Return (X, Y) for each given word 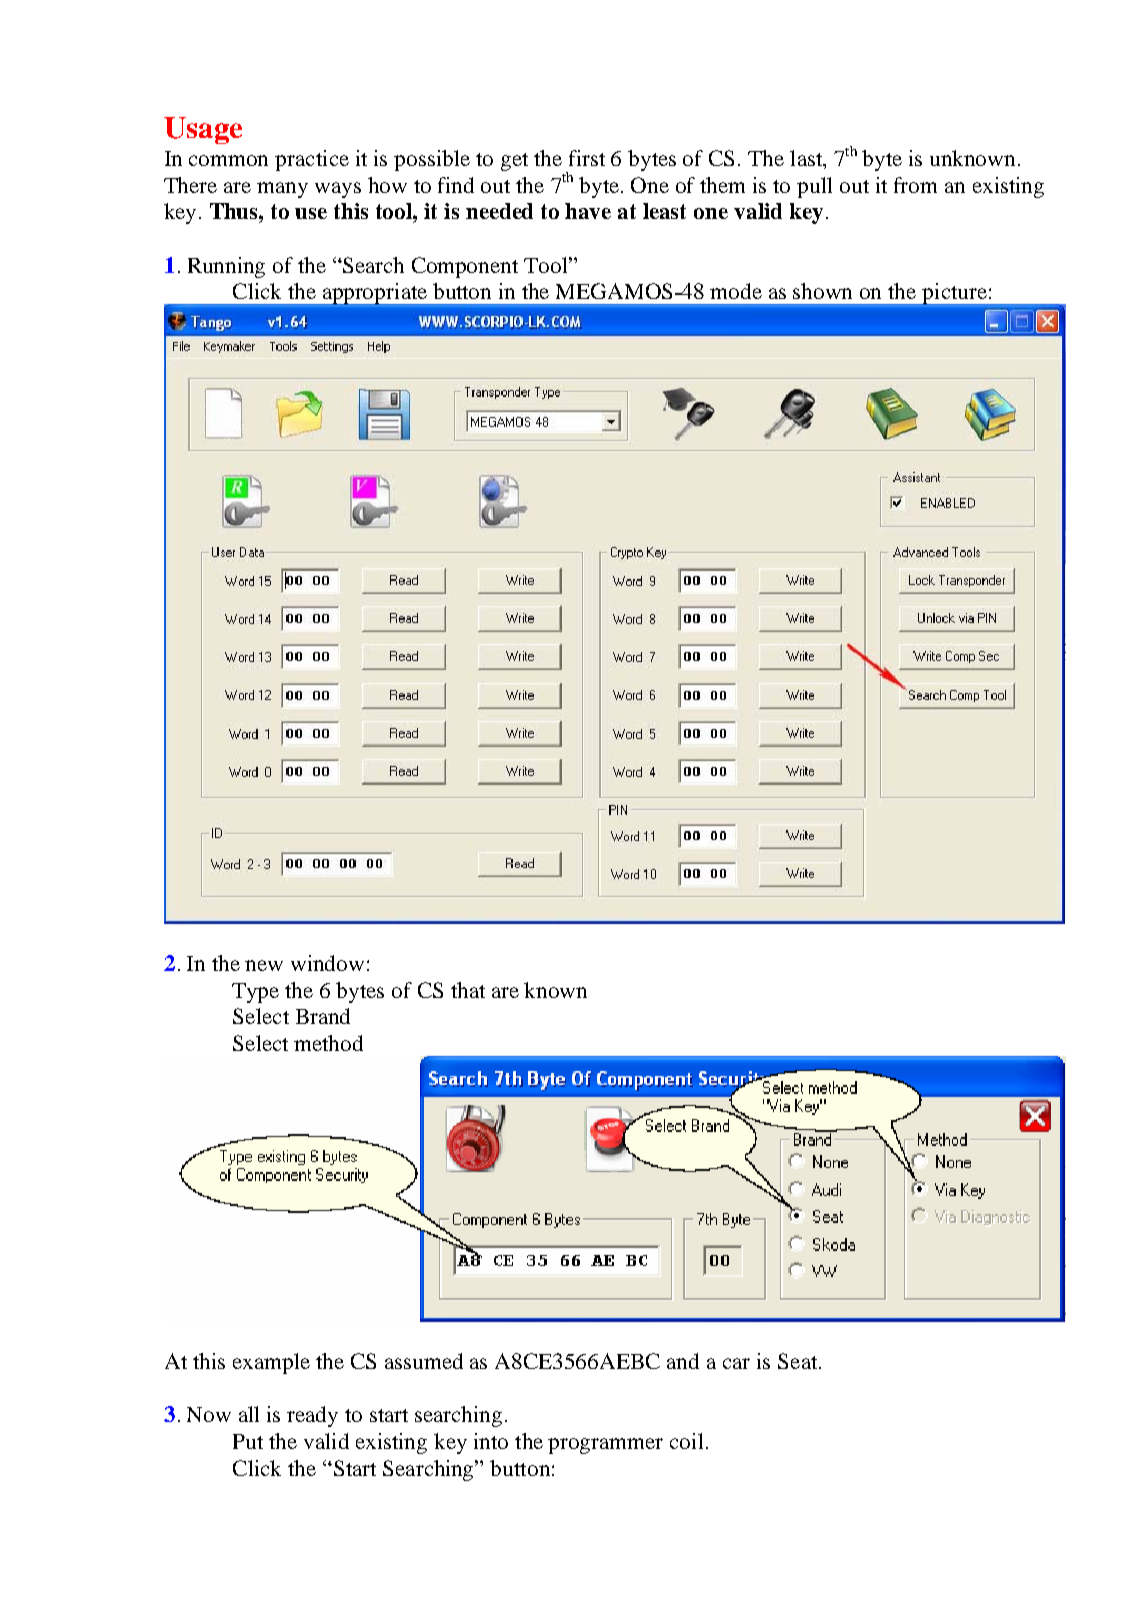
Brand (323, 1016)
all (249, 1414)
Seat (799, 1361)
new (264, 965)
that (468, 990)
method (328, 1043)
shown (822, 291)
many (282, 190)
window (327, 963)
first (587, 158)
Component (465, 267)
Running (226, 267)
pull (814, 187)
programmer (605, 1446)
